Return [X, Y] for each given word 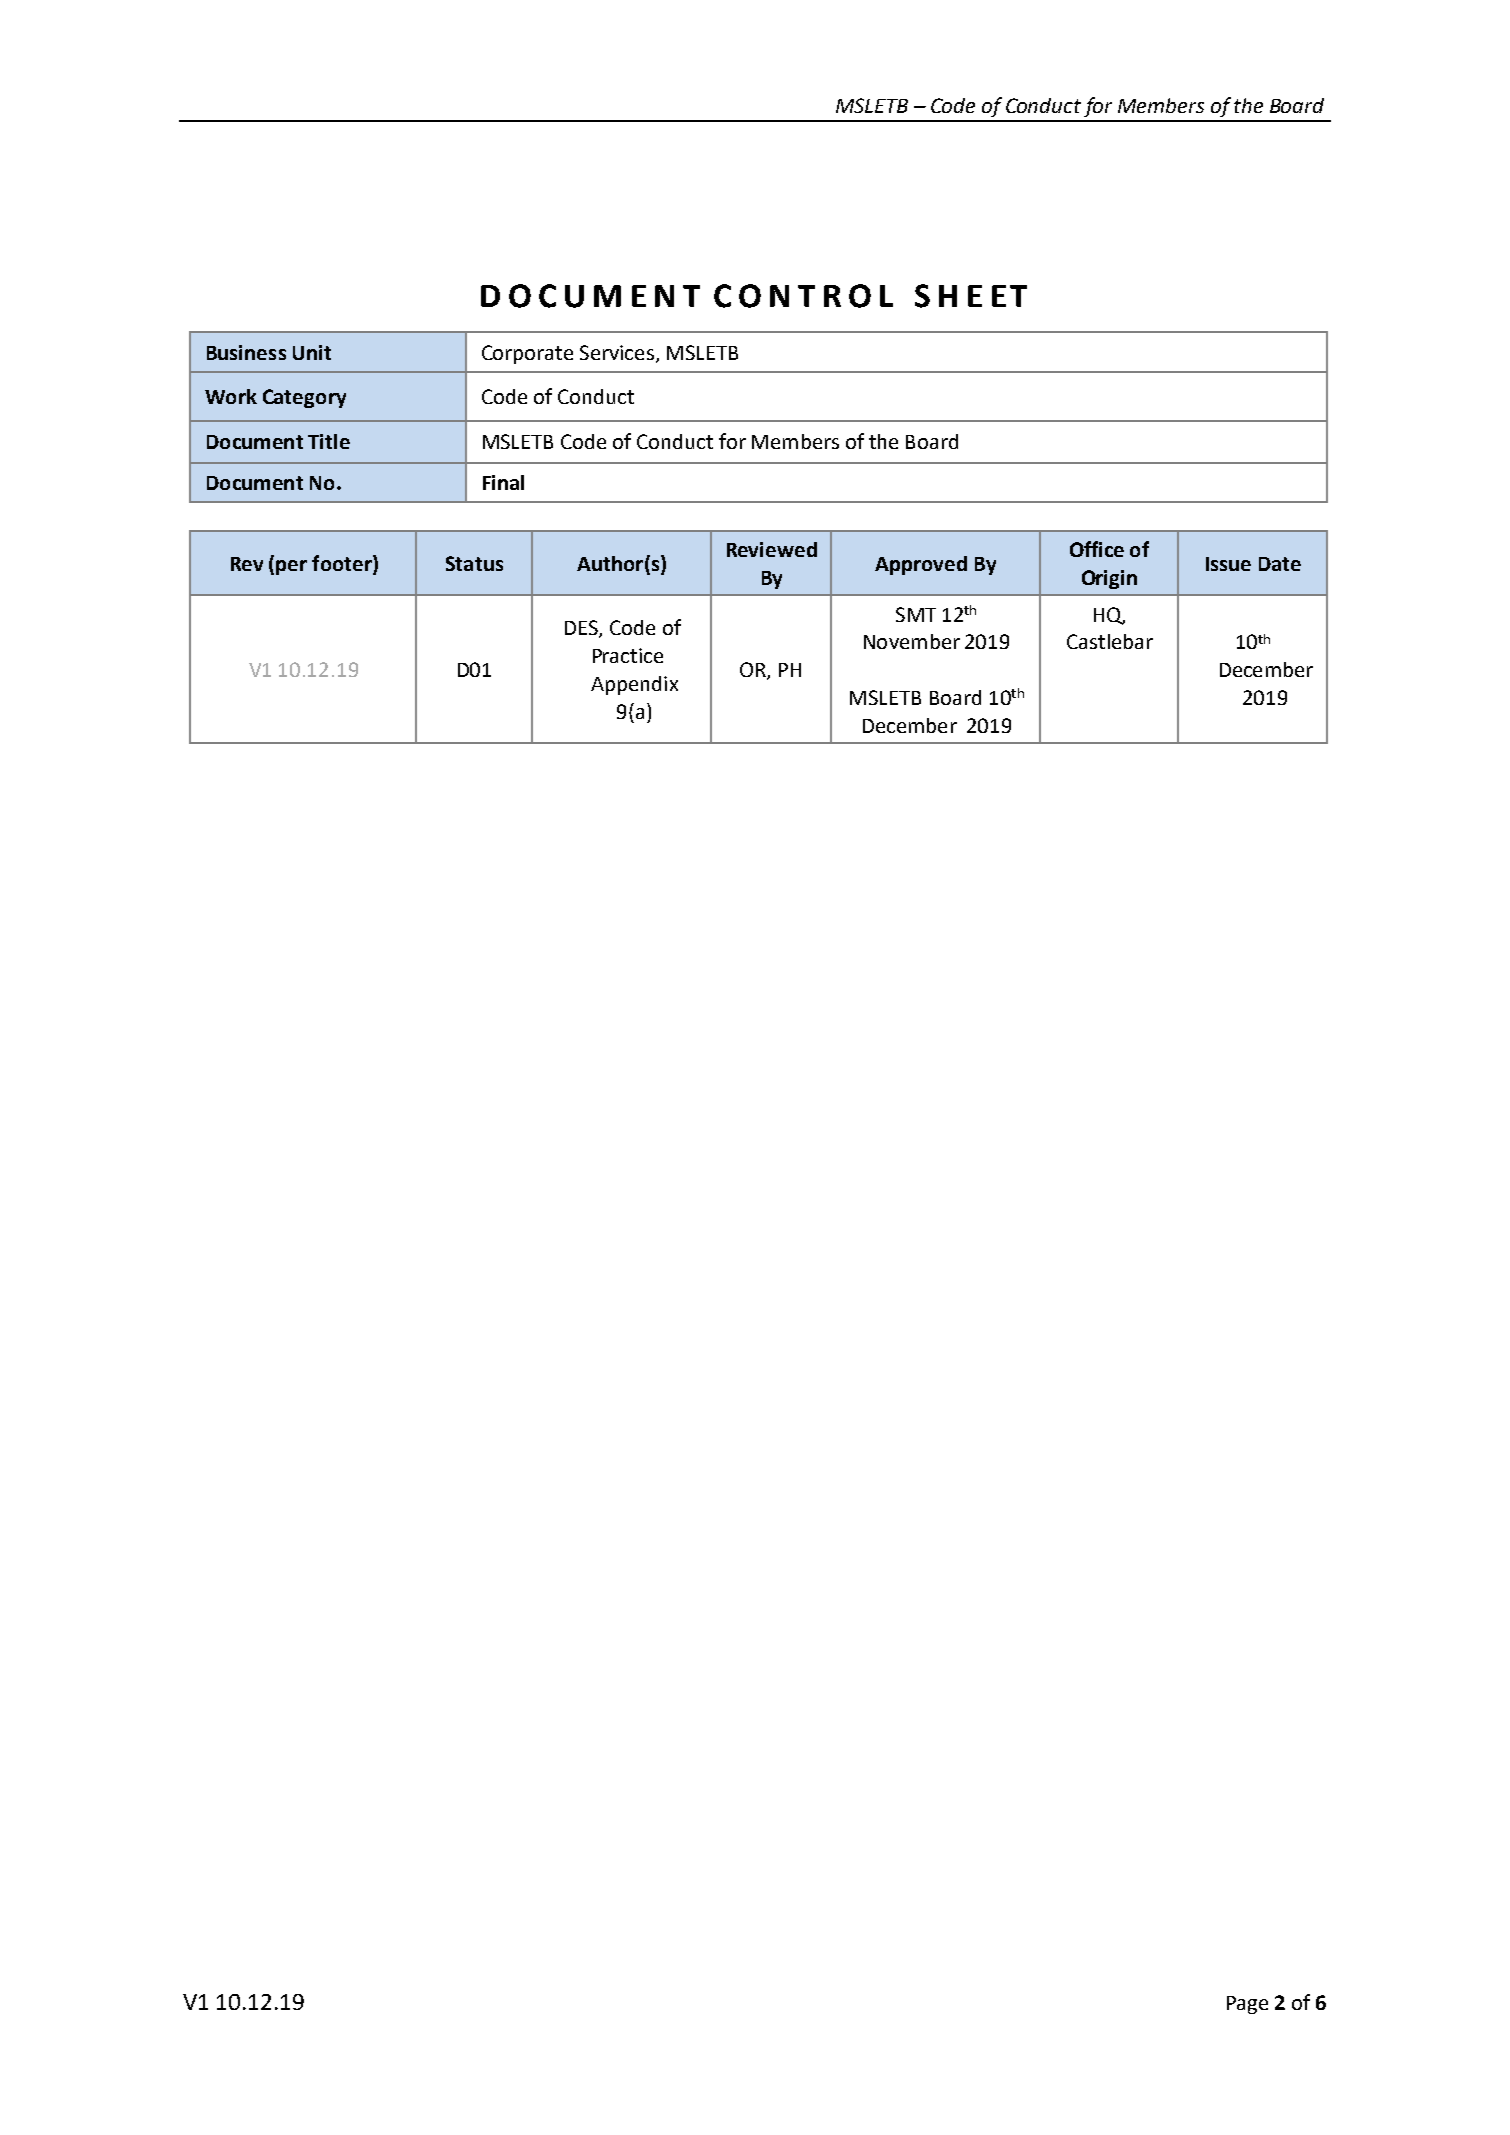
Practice [628, 655]
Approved [921, 565]
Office [1097, 549]
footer [343, 564]
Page [1247, 2005]
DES [582, 629]
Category [304, 398]
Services [617, 352]
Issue [1228, 564]
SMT [916, 614]
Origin [1109, 579]
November [912, 641]
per [291, 567]
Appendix [634, 685]
